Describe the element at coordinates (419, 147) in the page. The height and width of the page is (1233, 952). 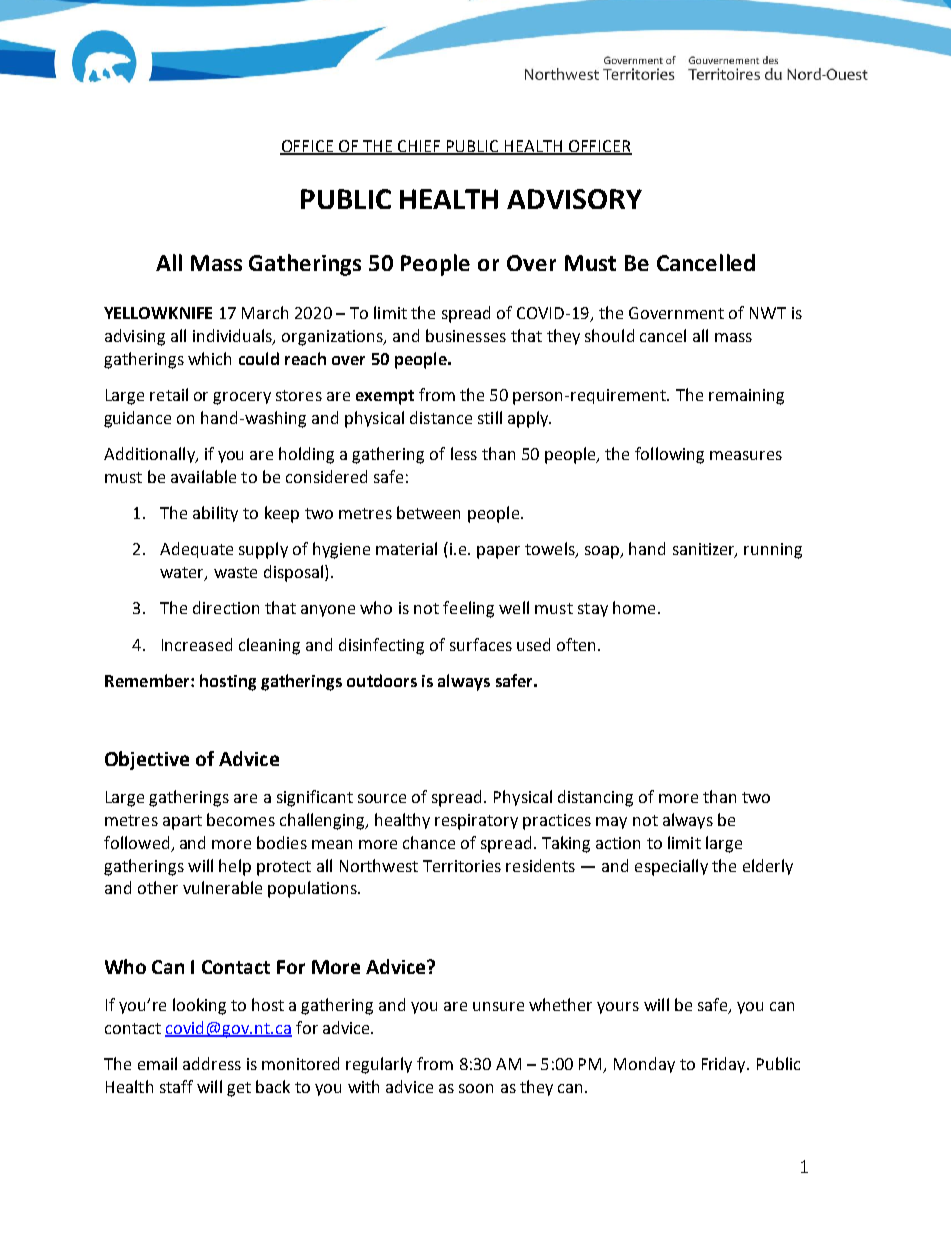
I see `CHIEF` at that location.
